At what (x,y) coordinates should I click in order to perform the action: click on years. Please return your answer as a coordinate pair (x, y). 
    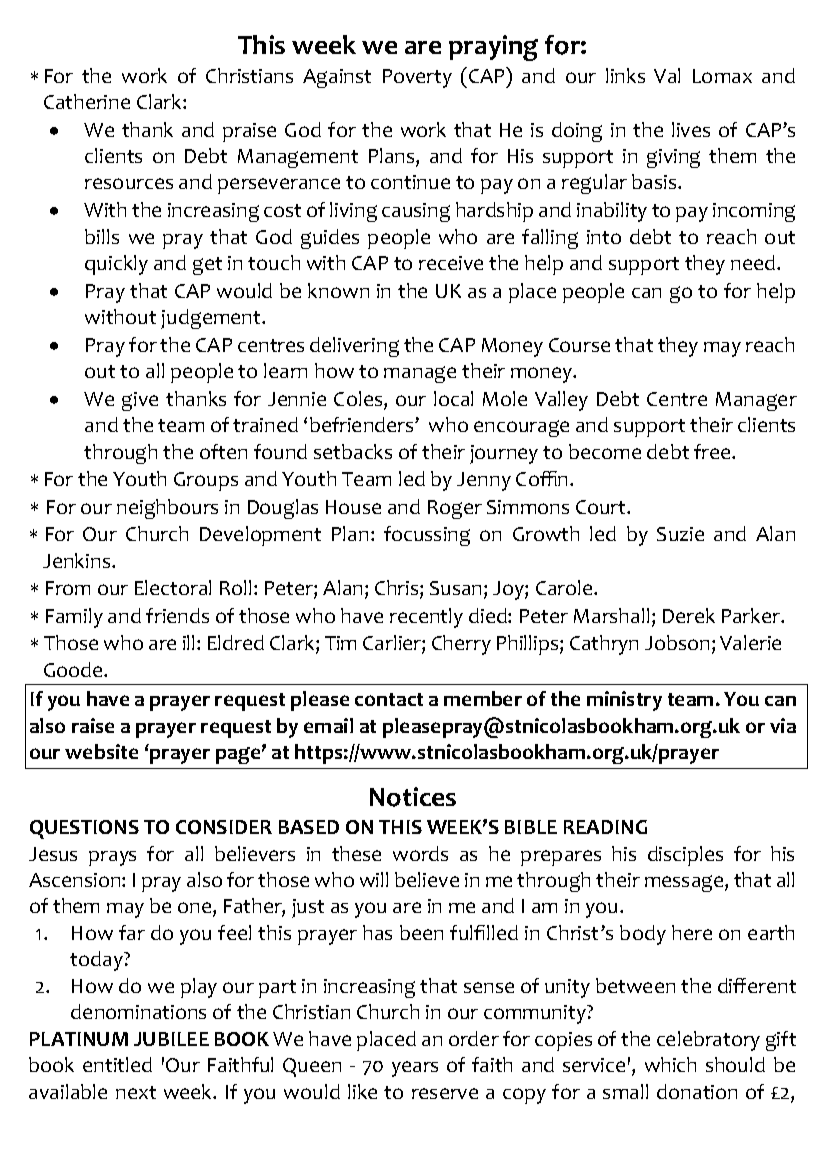
    Looking at the image, I should click on (415, 1069).
